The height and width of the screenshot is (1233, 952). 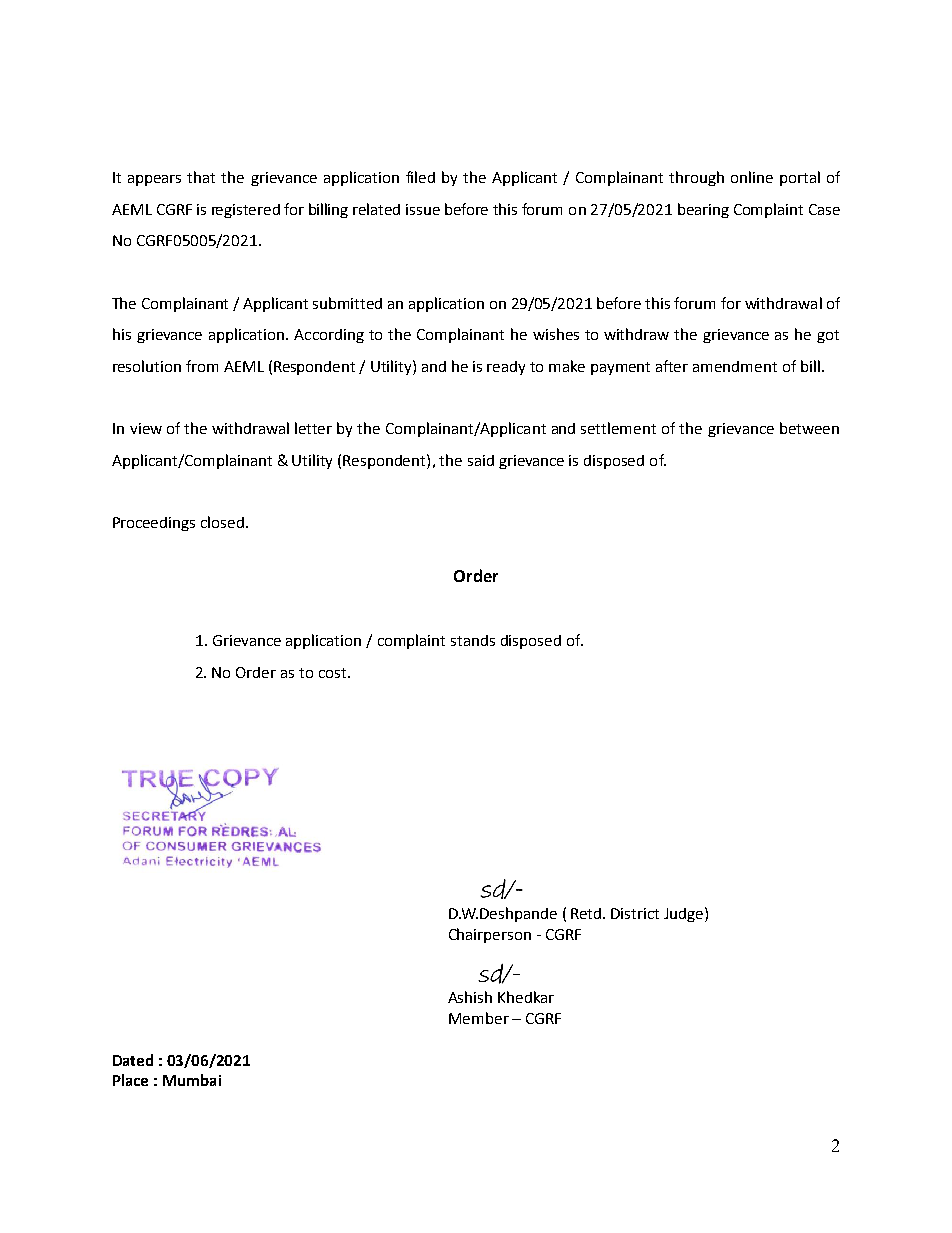 I want to click on view, so click(x=146, y=428).
